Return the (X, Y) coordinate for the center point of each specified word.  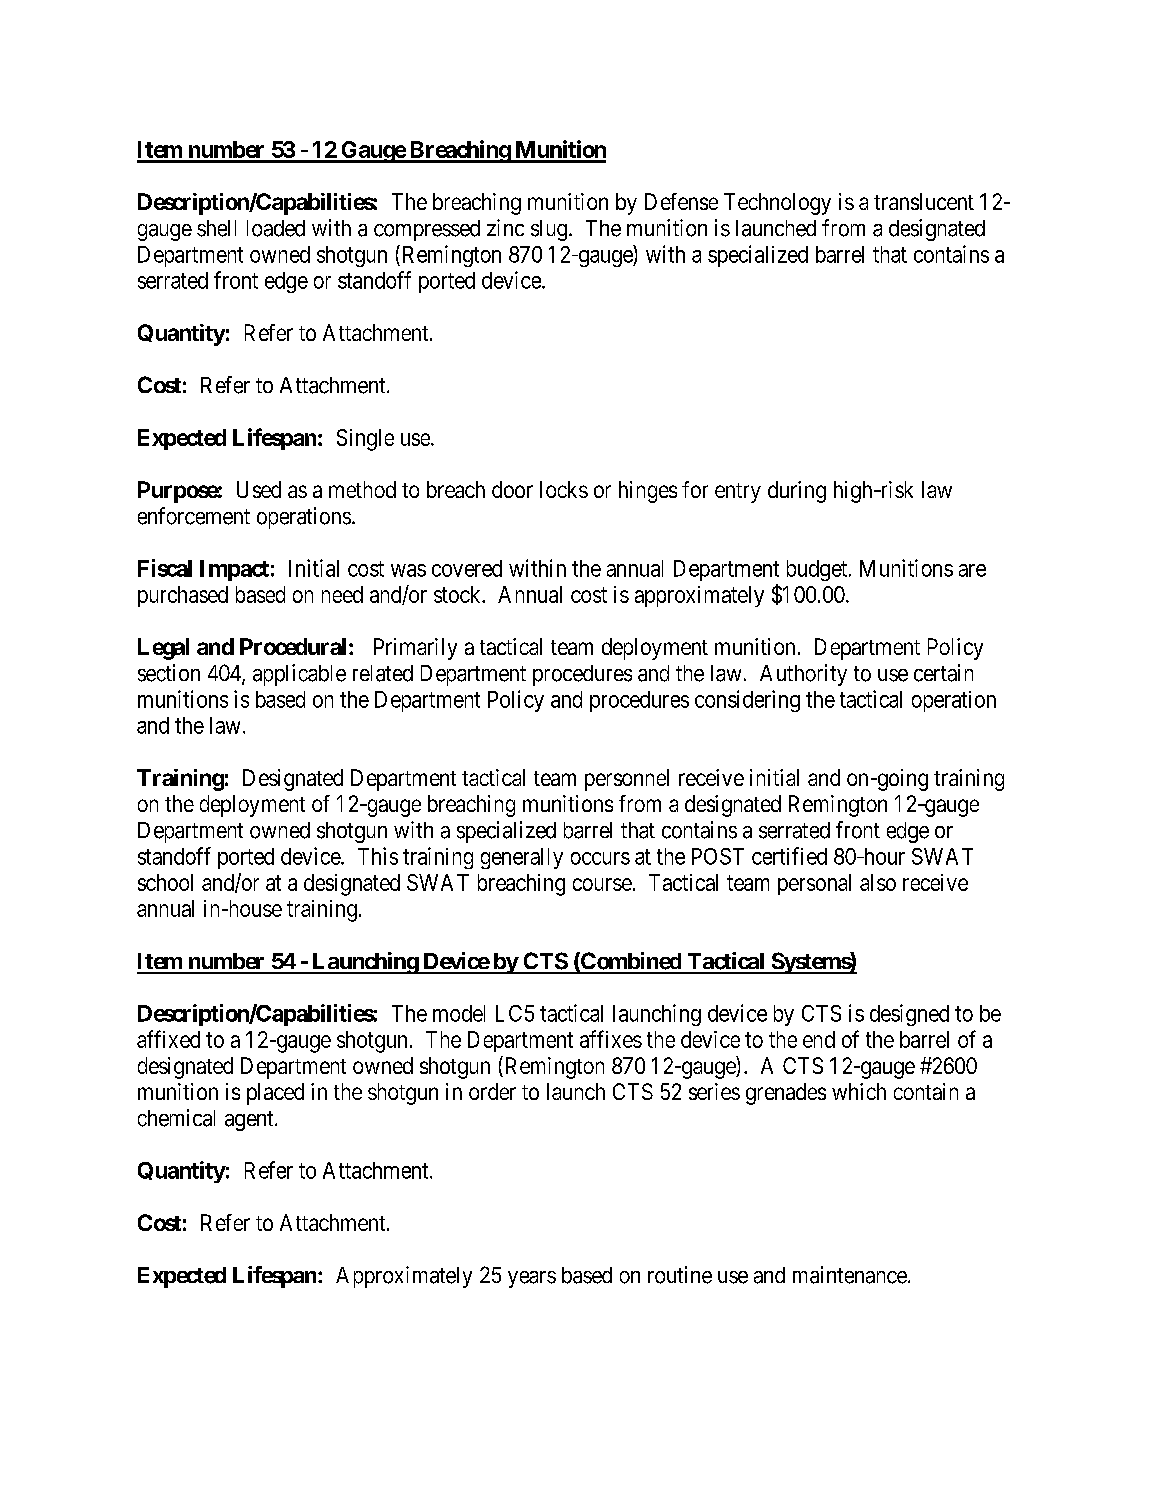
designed (909, 1015)
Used (259, 489)
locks (564, 489)
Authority (803, 675)
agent (250, 1121)
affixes (611, 1039)
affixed (168, 1039)
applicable (299, 675)
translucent (924, 201)
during (797, 492)
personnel (627, 780)
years (532, 1279)
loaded (276, 228)
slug (549, 230)
